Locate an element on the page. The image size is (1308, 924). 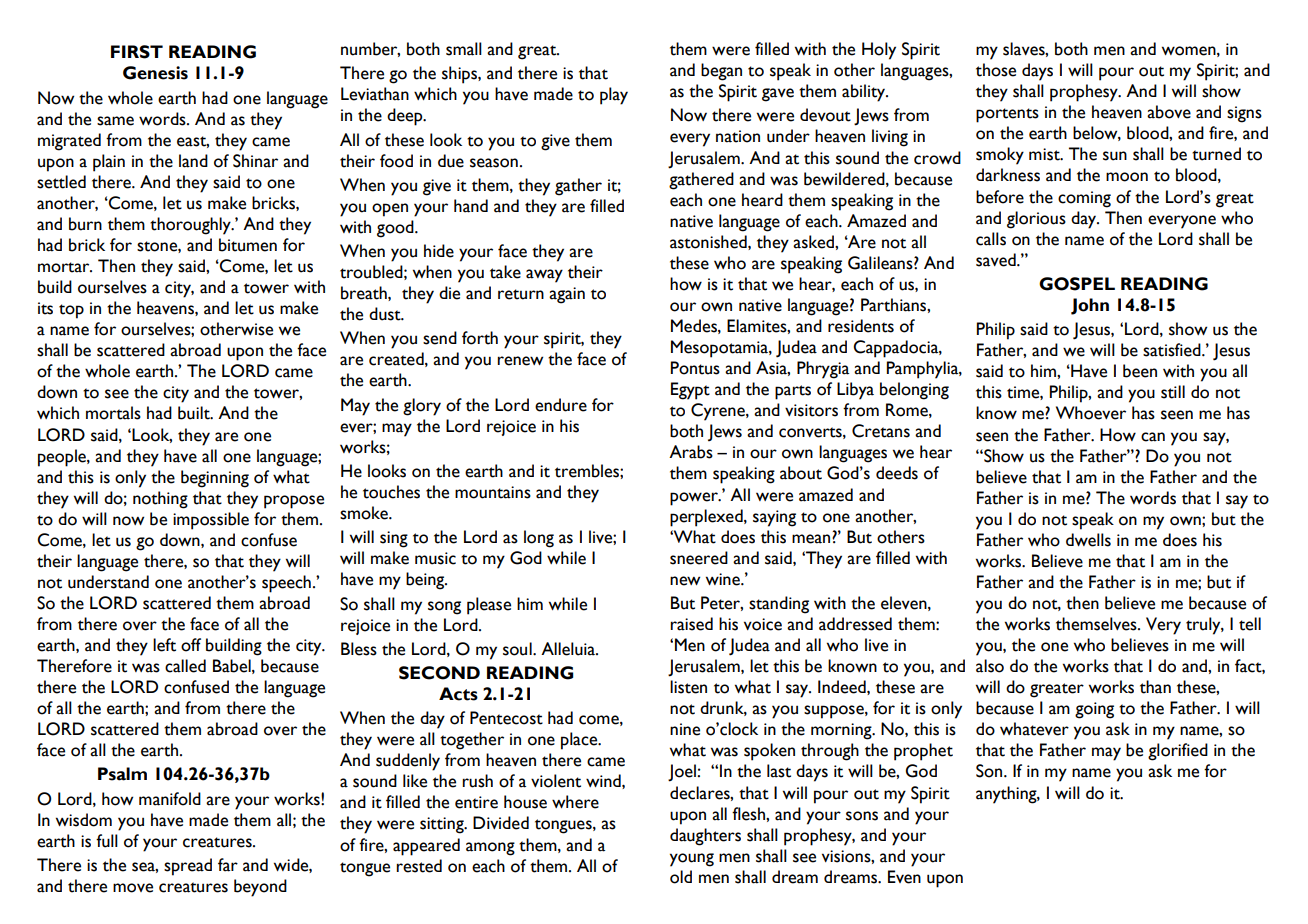
spread is located at coordinates (188, 867).
